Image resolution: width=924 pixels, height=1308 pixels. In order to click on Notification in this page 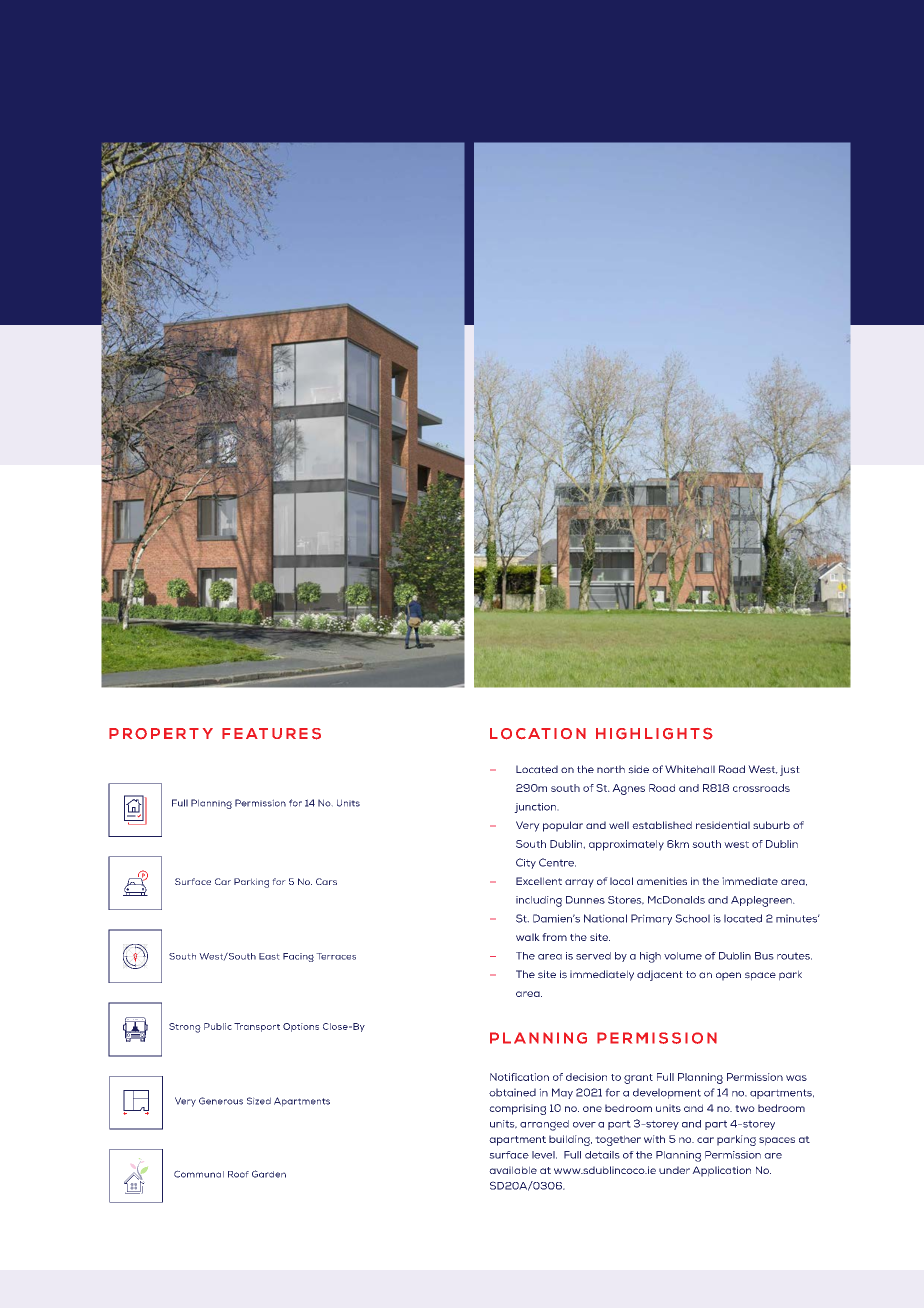, I will do `click(519, 1077)`.
